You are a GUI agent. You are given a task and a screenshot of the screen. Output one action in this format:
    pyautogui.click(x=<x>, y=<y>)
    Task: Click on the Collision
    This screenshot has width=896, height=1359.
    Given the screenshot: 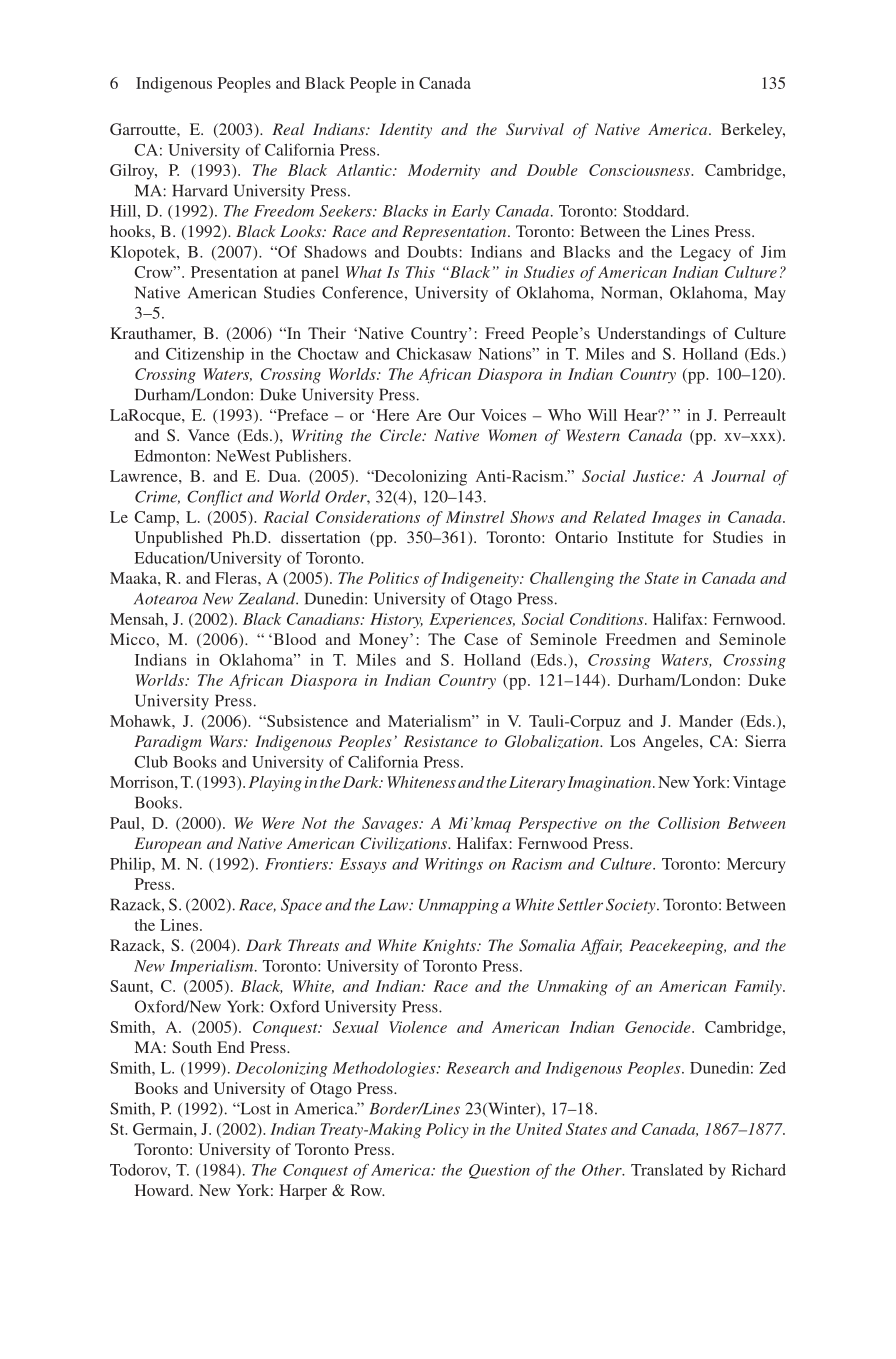 What is the action you would take?
    pyautogui.click(x=689, y=823)
